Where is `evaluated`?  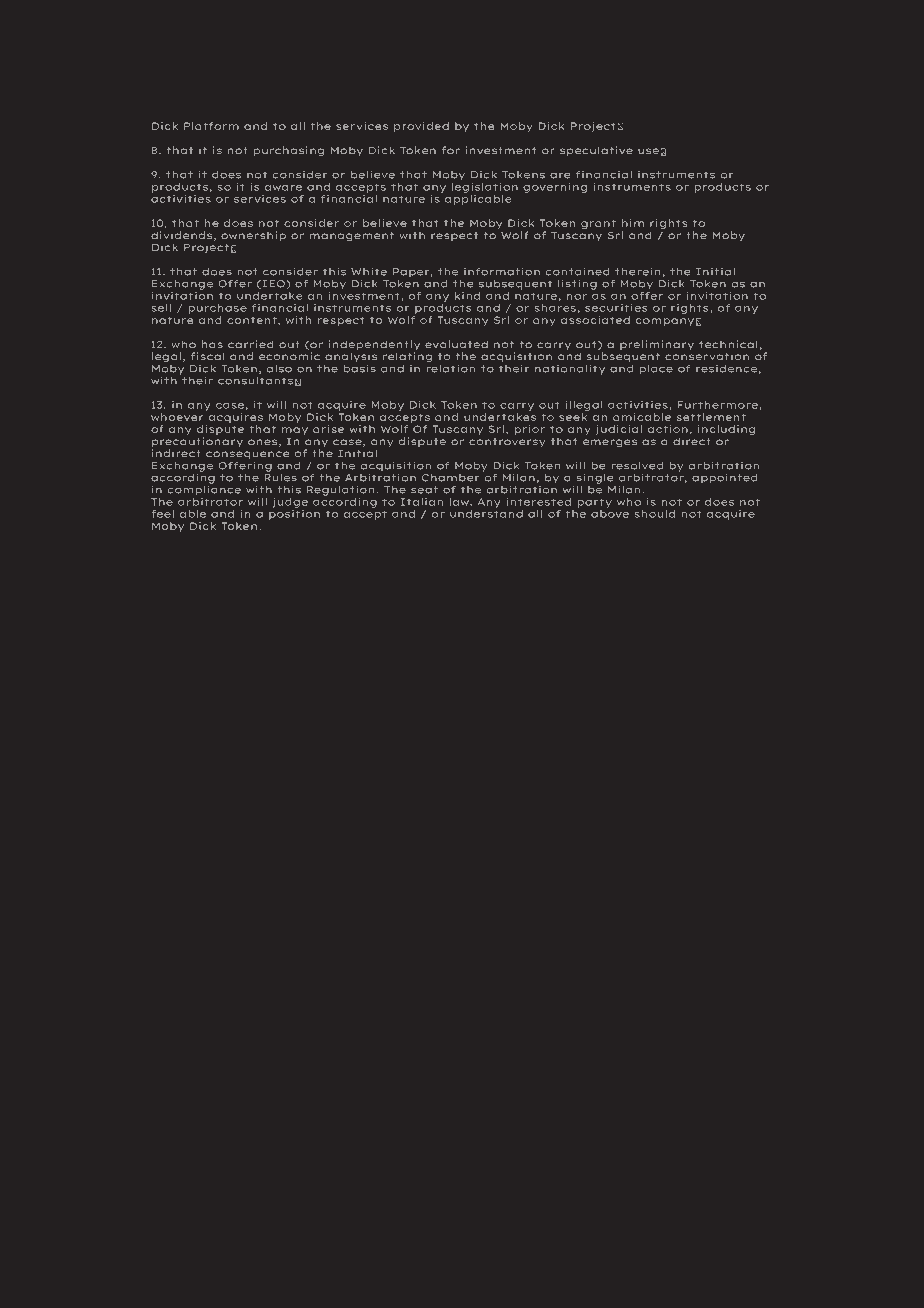 evaluated is located at coordinates (456, 344).
